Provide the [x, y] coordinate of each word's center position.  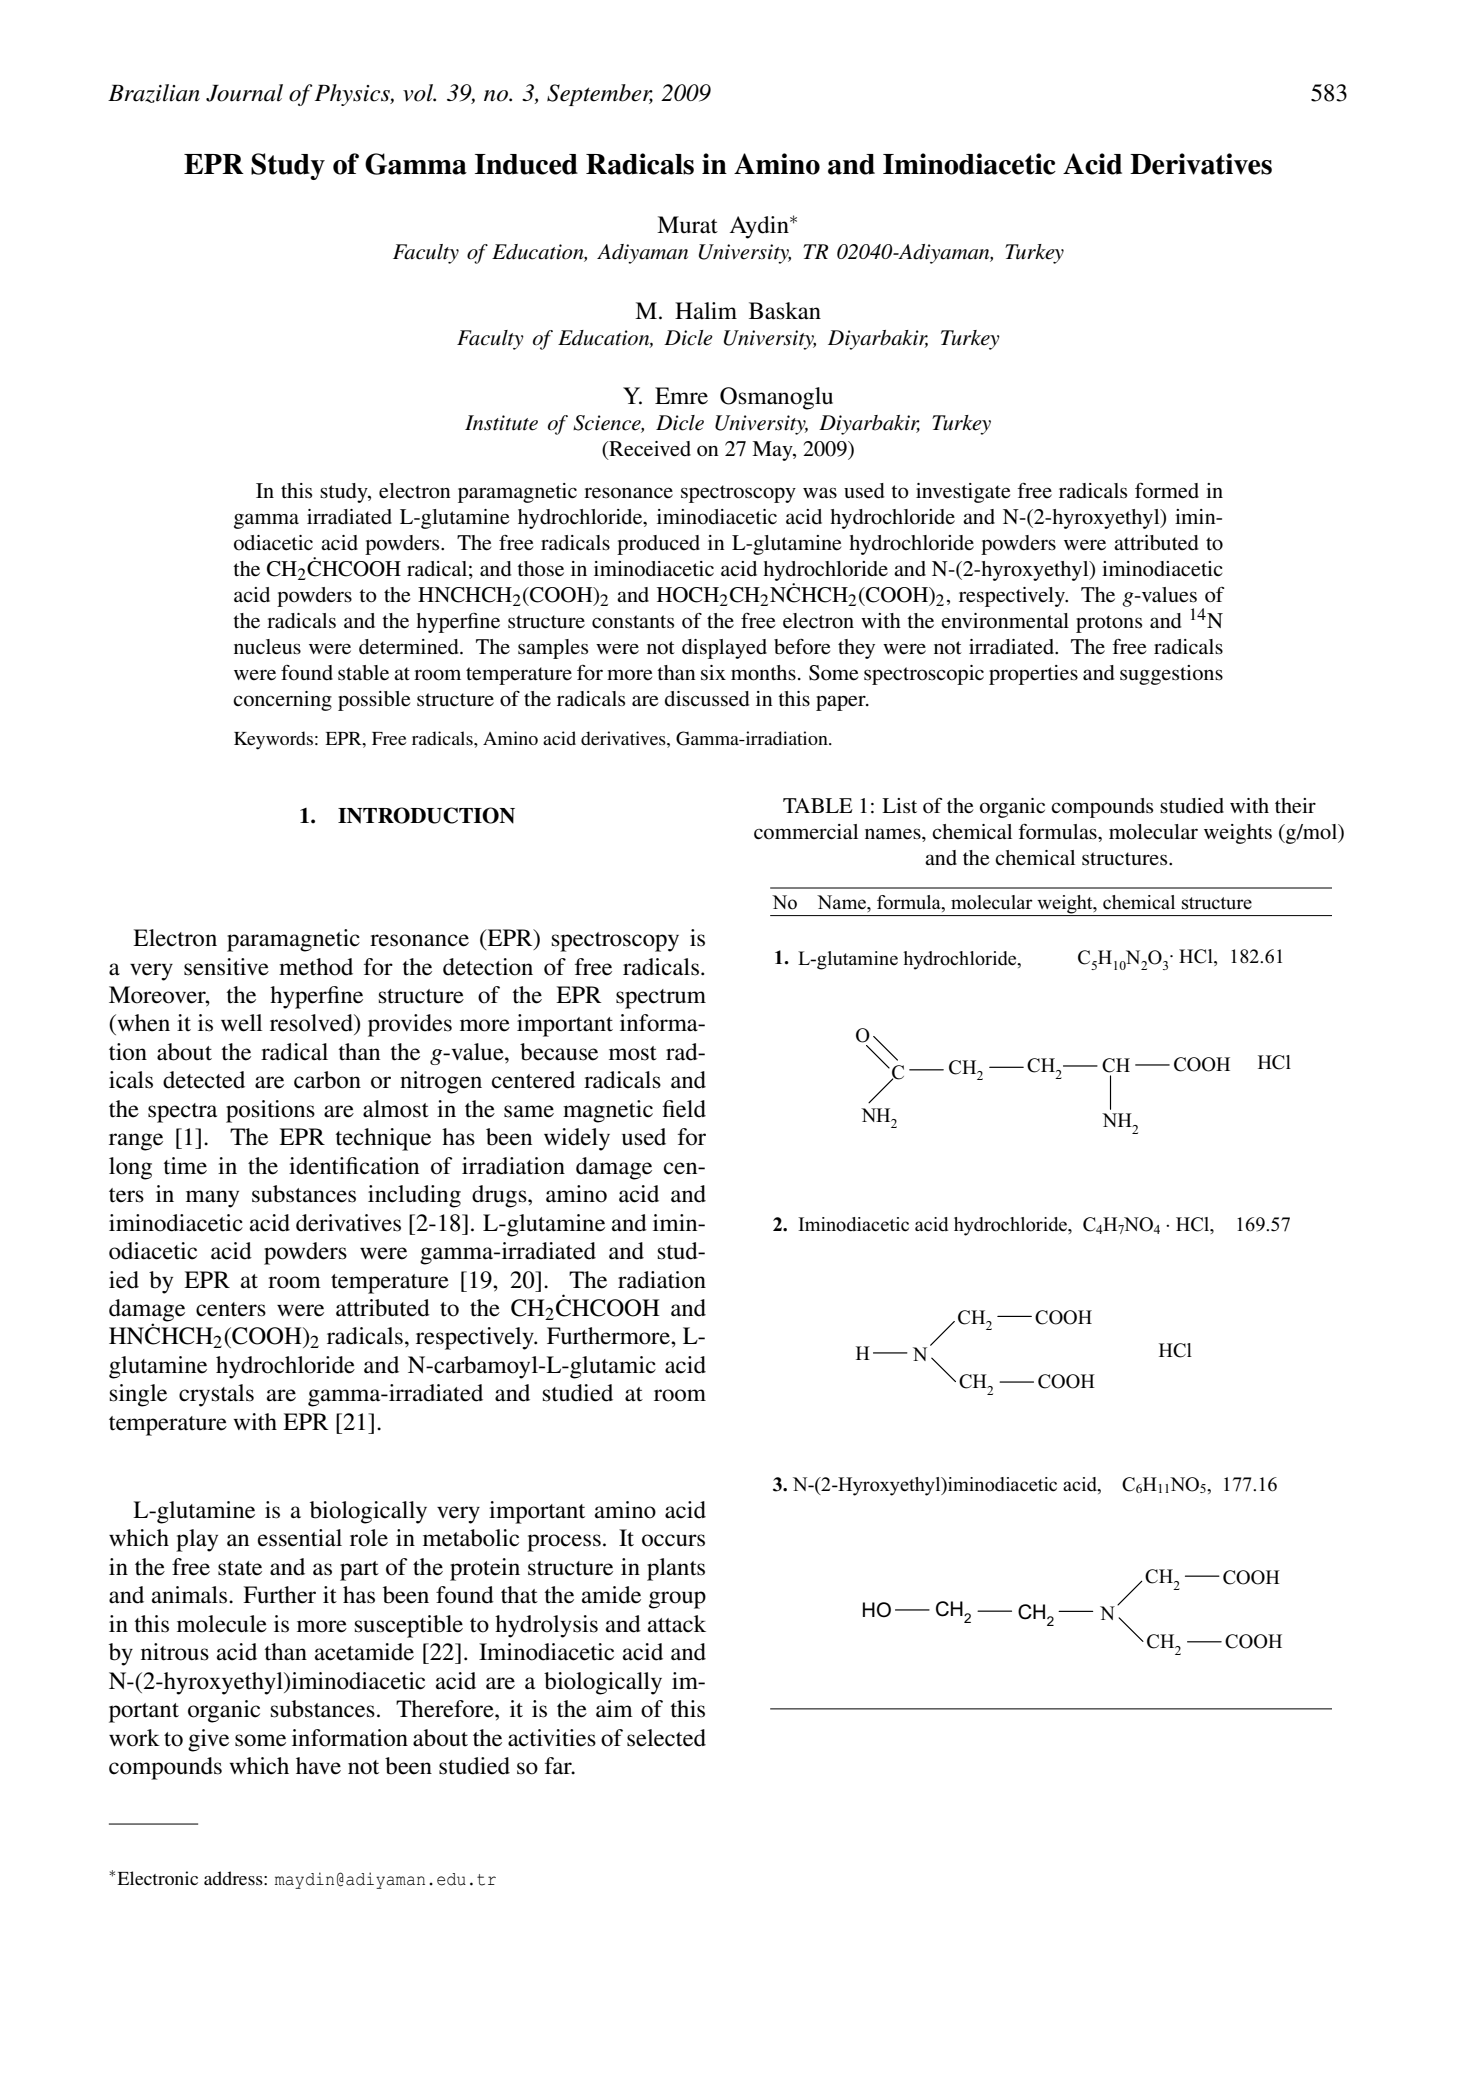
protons [1109, 624]
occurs [673, 1540]
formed [1167, 491]
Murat [687, 225]
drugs [500, 1196]
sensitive [226, 967]
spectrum [661, 999]
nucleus [267, 647]
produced [658, 545]
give [208, 1740]
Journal [244, 93]
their [1295, 806]
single [138, 1395]
